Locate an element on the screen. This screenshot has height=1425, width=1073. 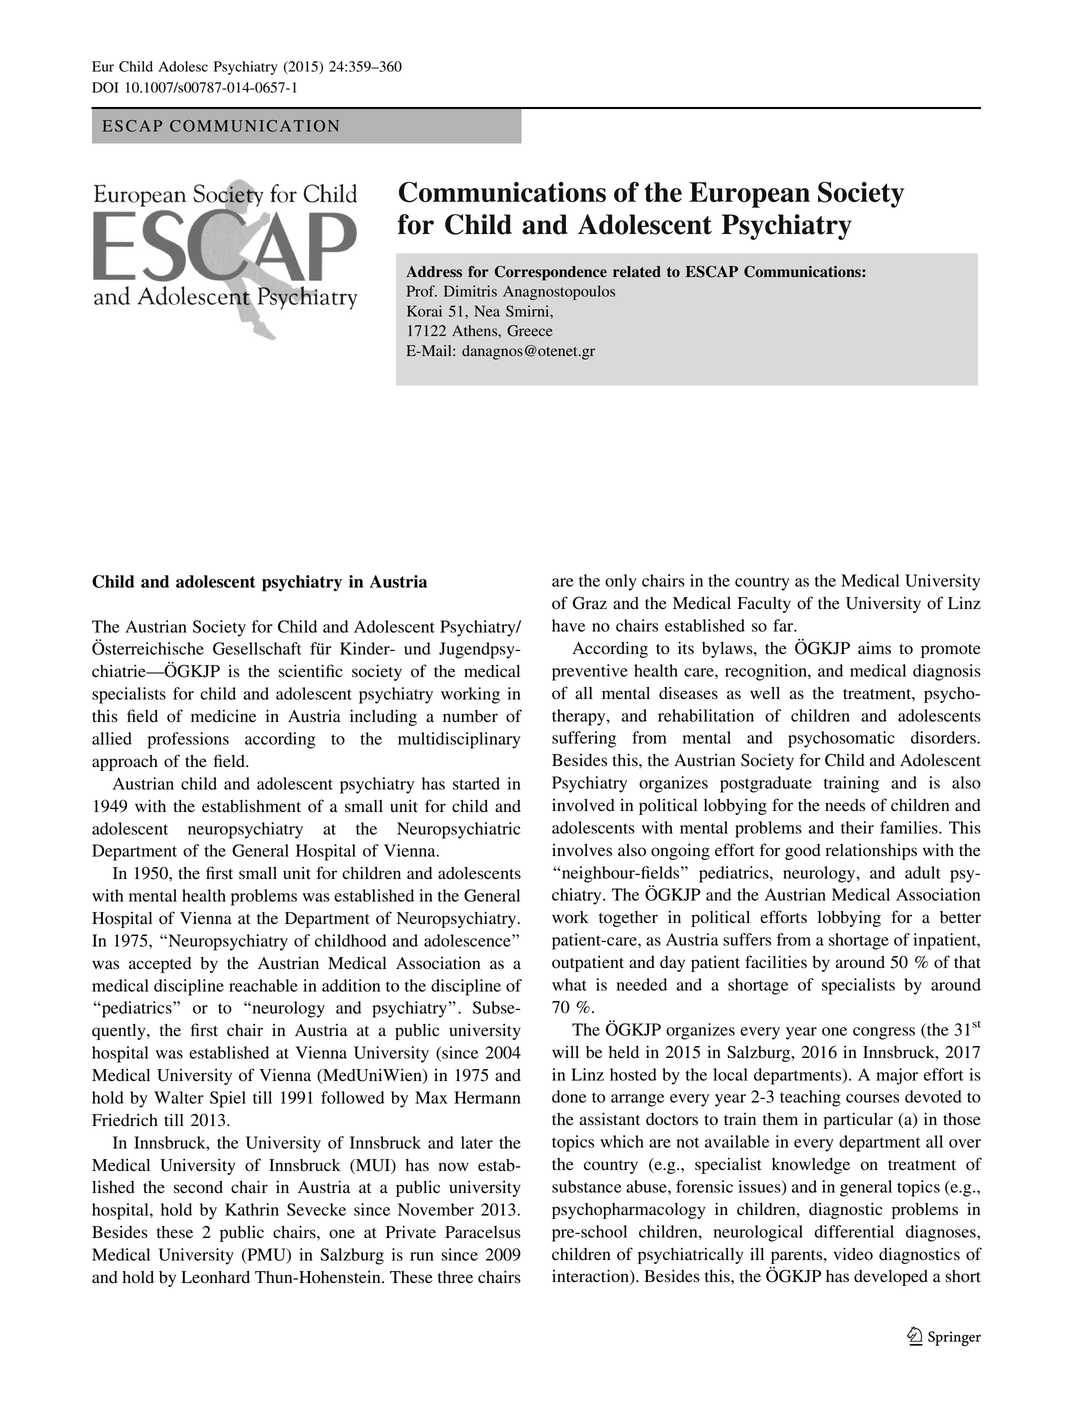
related is located at coordinates (637, 272).
